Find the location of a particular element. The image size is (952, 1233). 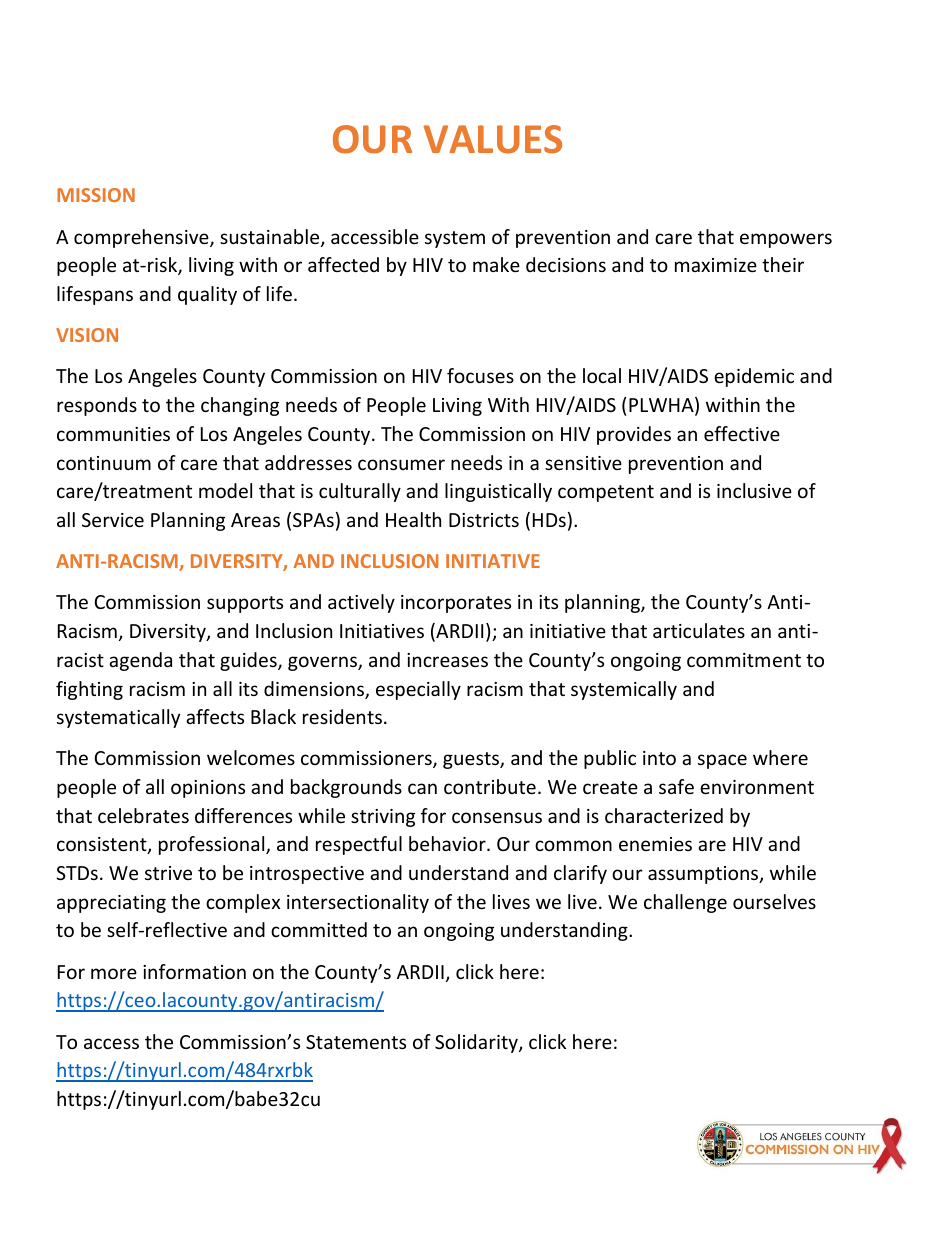

articulates is located at coordinates (699, 630).
